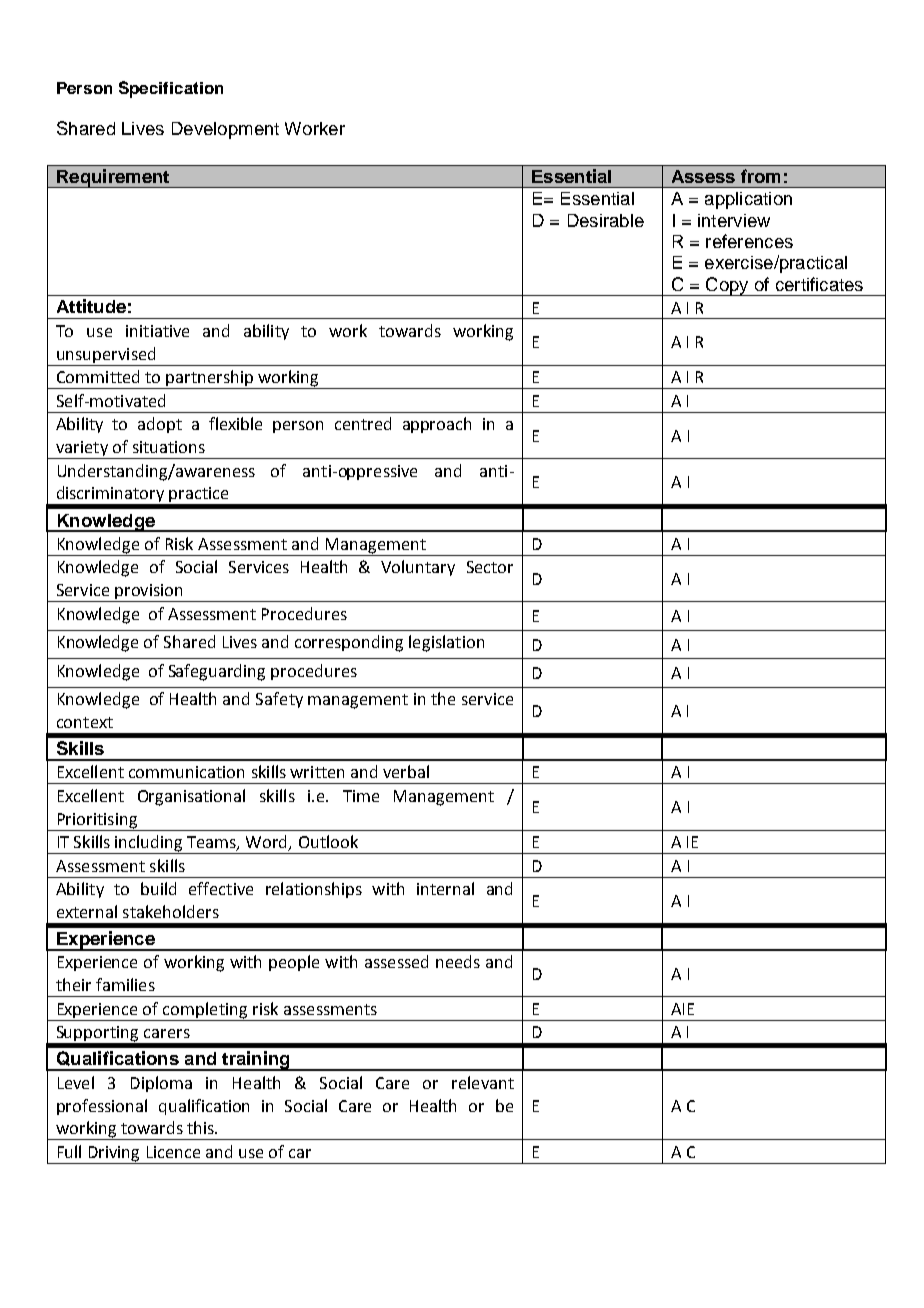 The height and width of the screenshot is (1308, 924). What do you see at coordinates (171, 89) in the screenshot?
I see `Specification` at bounding box center [171, 89].
